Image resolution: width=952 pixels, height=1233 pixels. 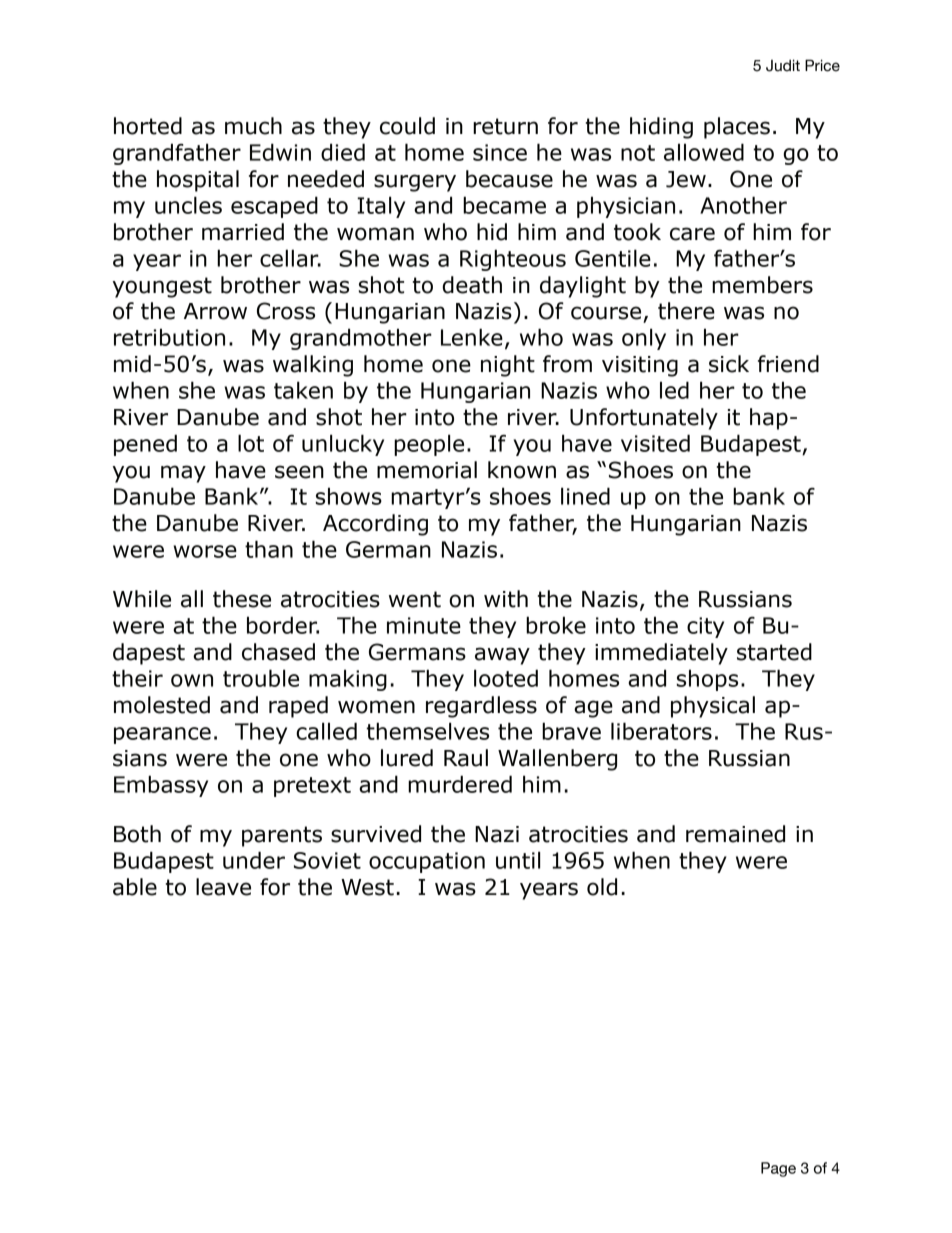 What do you see at coordinates (505, 126) in the image?
I see `return` at bounding box center [505, 126].
